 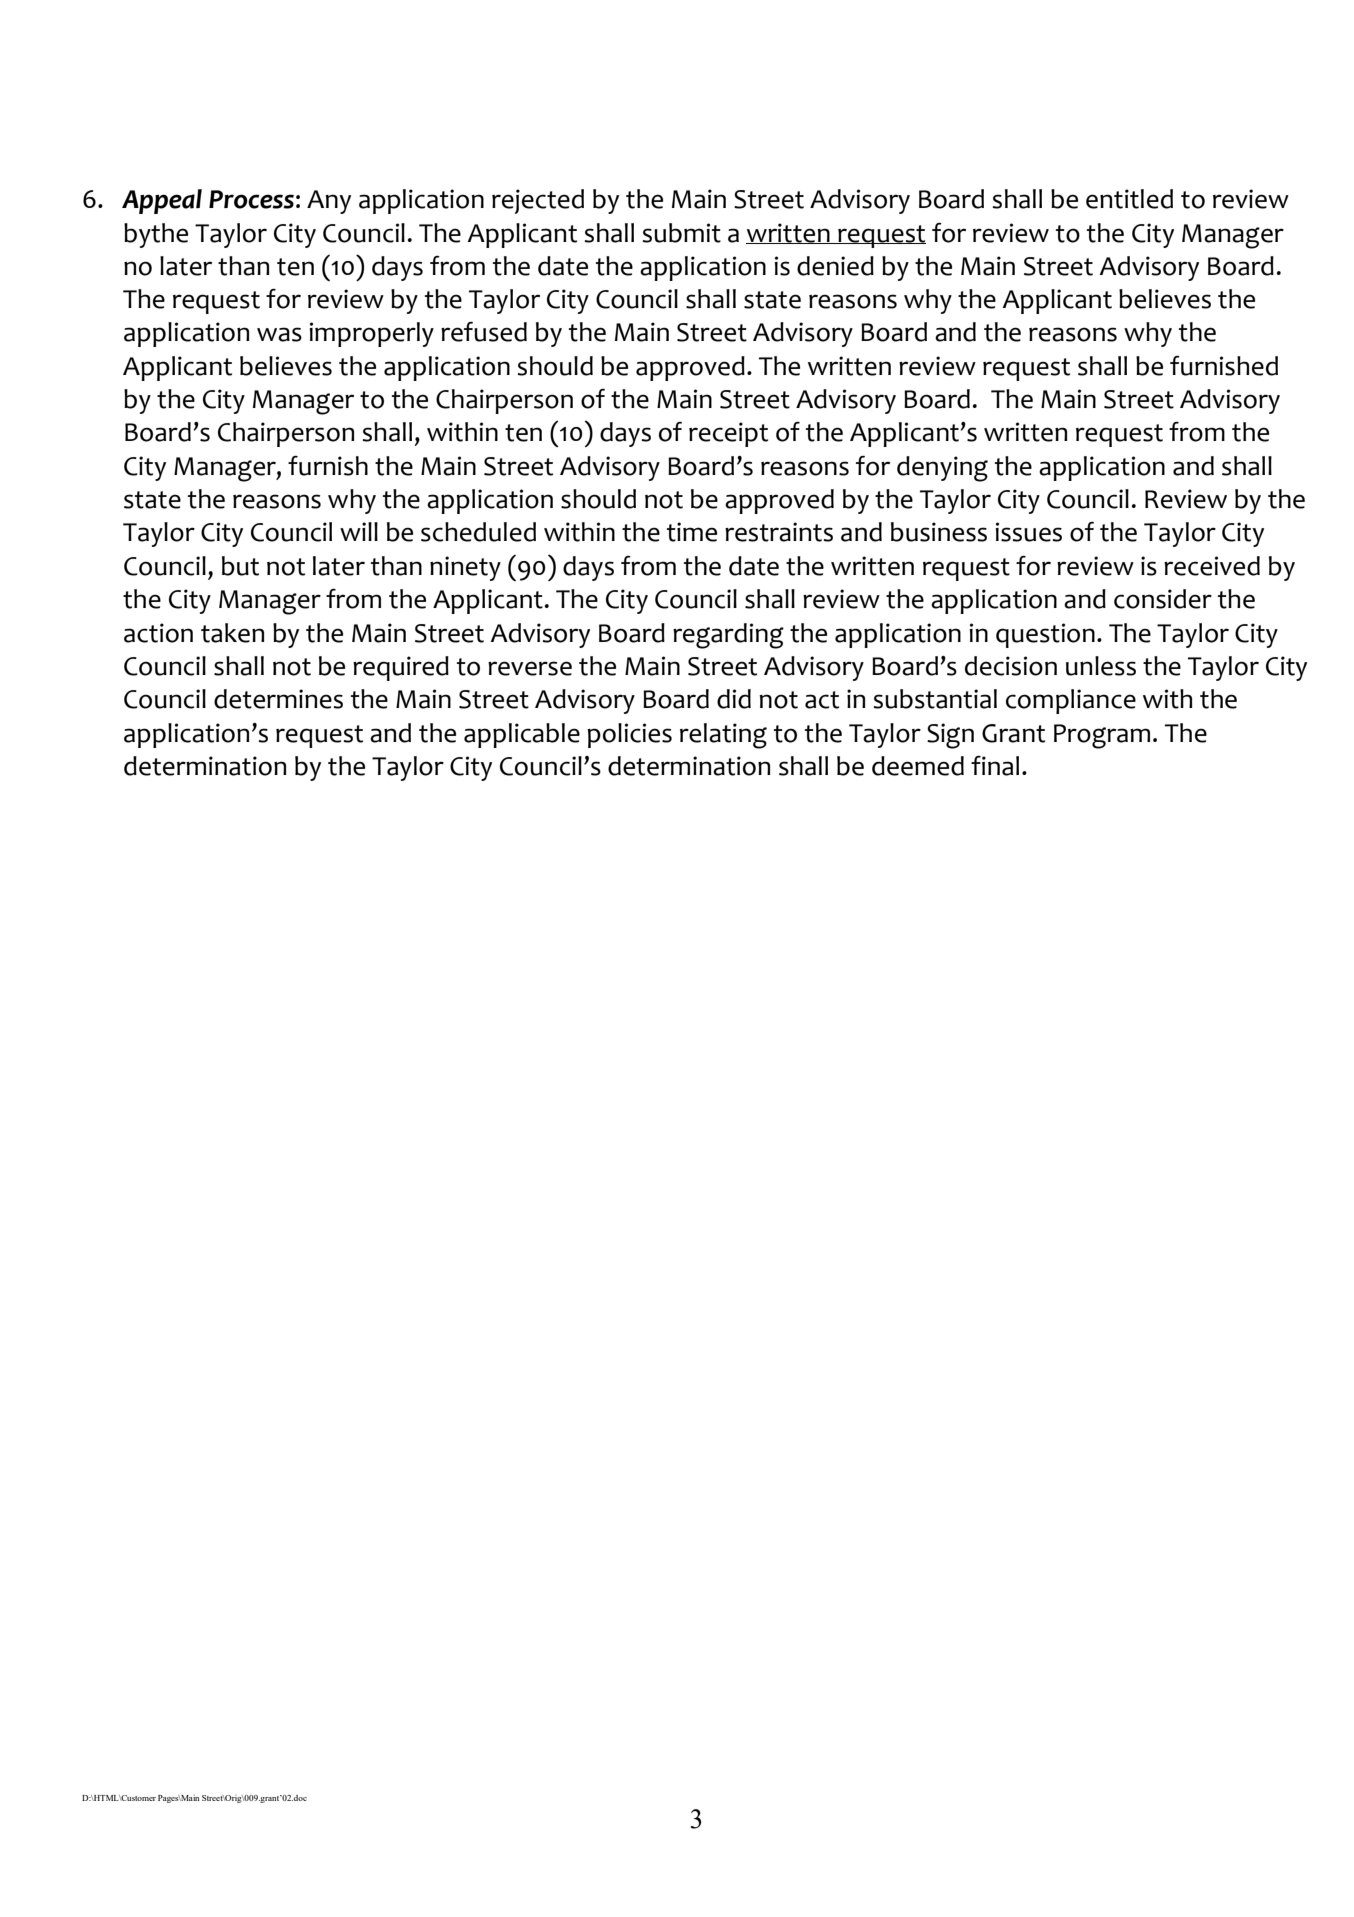 What do you see at coordinates (728, 434) in the screenshot?
I see `receipt` at bounding box center [728, 434].
